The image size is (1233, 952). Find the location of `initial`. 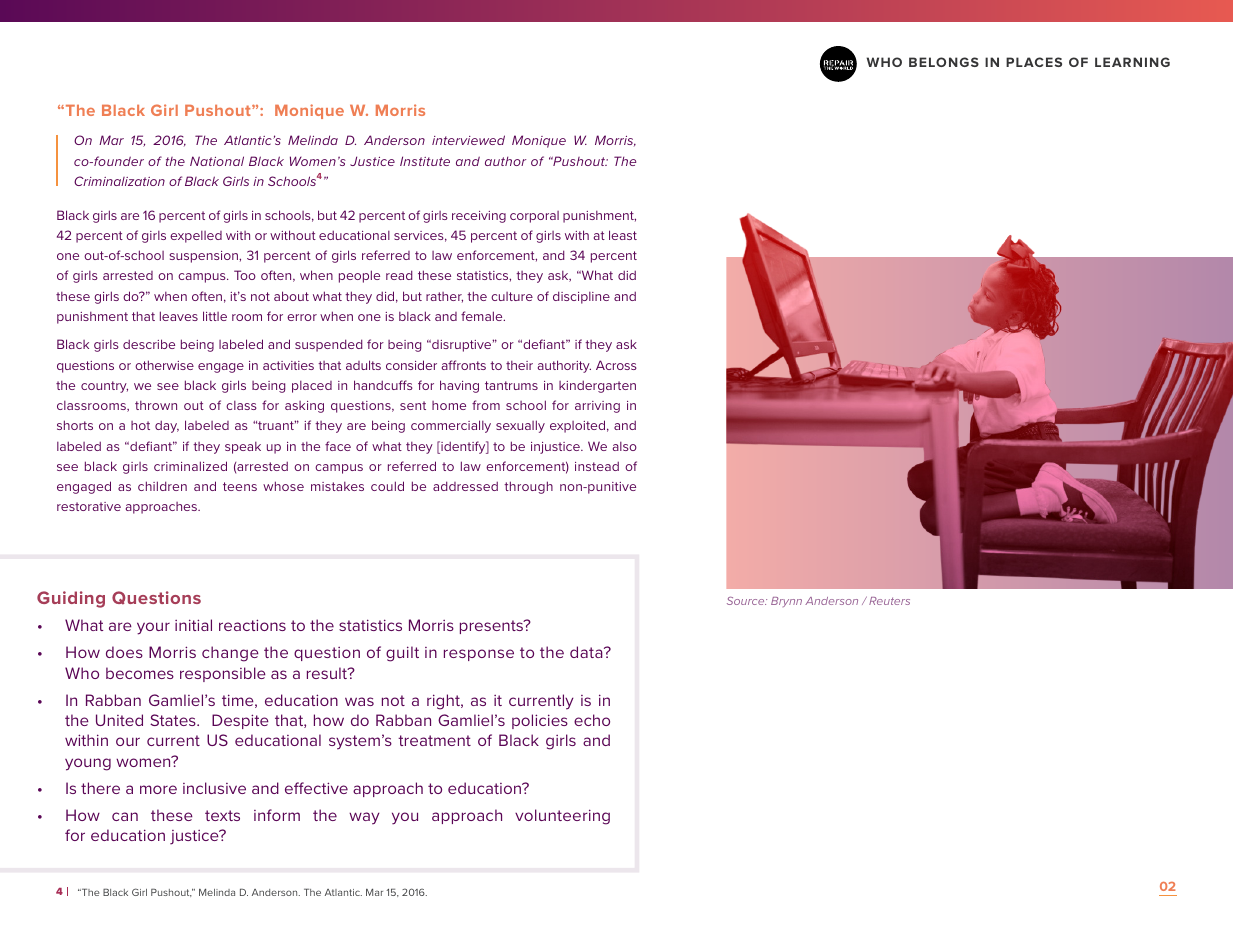

initial is located at coordinates (193, 625).
